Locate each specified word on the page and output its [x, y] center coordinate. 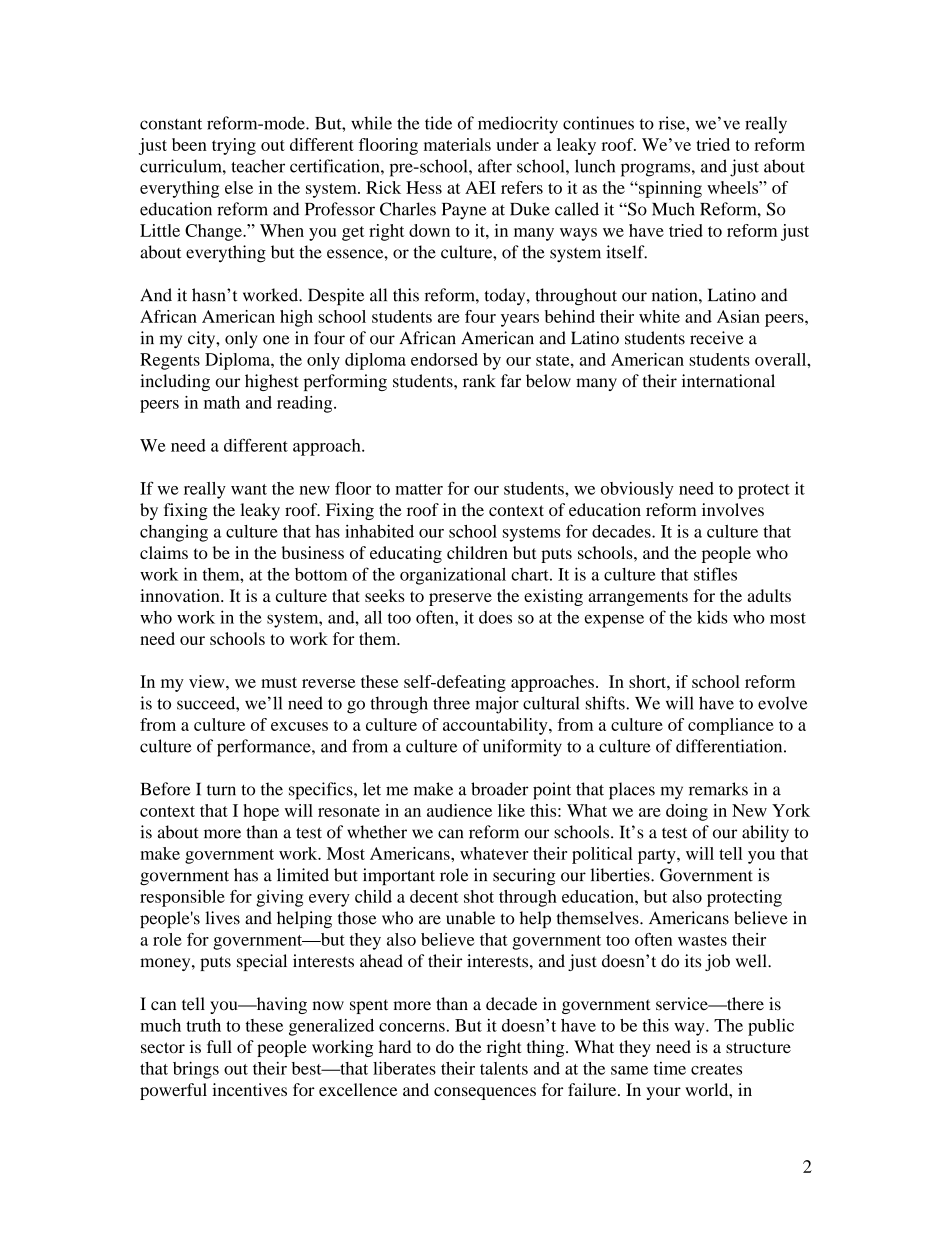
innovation [181, 595]
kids [712, 617]
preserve [460, 599]
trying [234, 146]
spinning [669, 189]
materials [457, 144]
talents [504, 1068]
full [219, 1046]
